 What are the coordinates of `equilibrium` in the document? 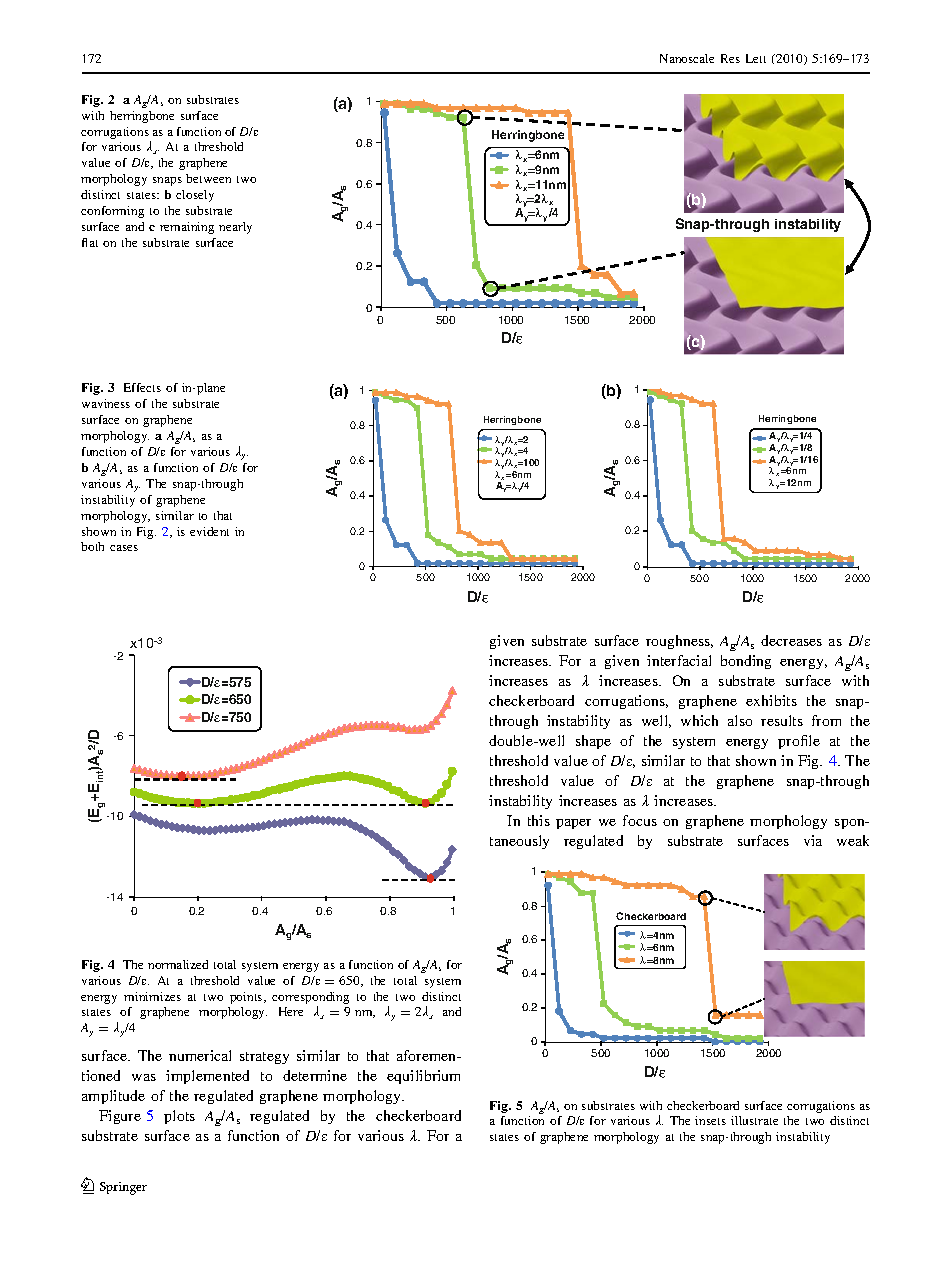 It's located at (423, 1077).
